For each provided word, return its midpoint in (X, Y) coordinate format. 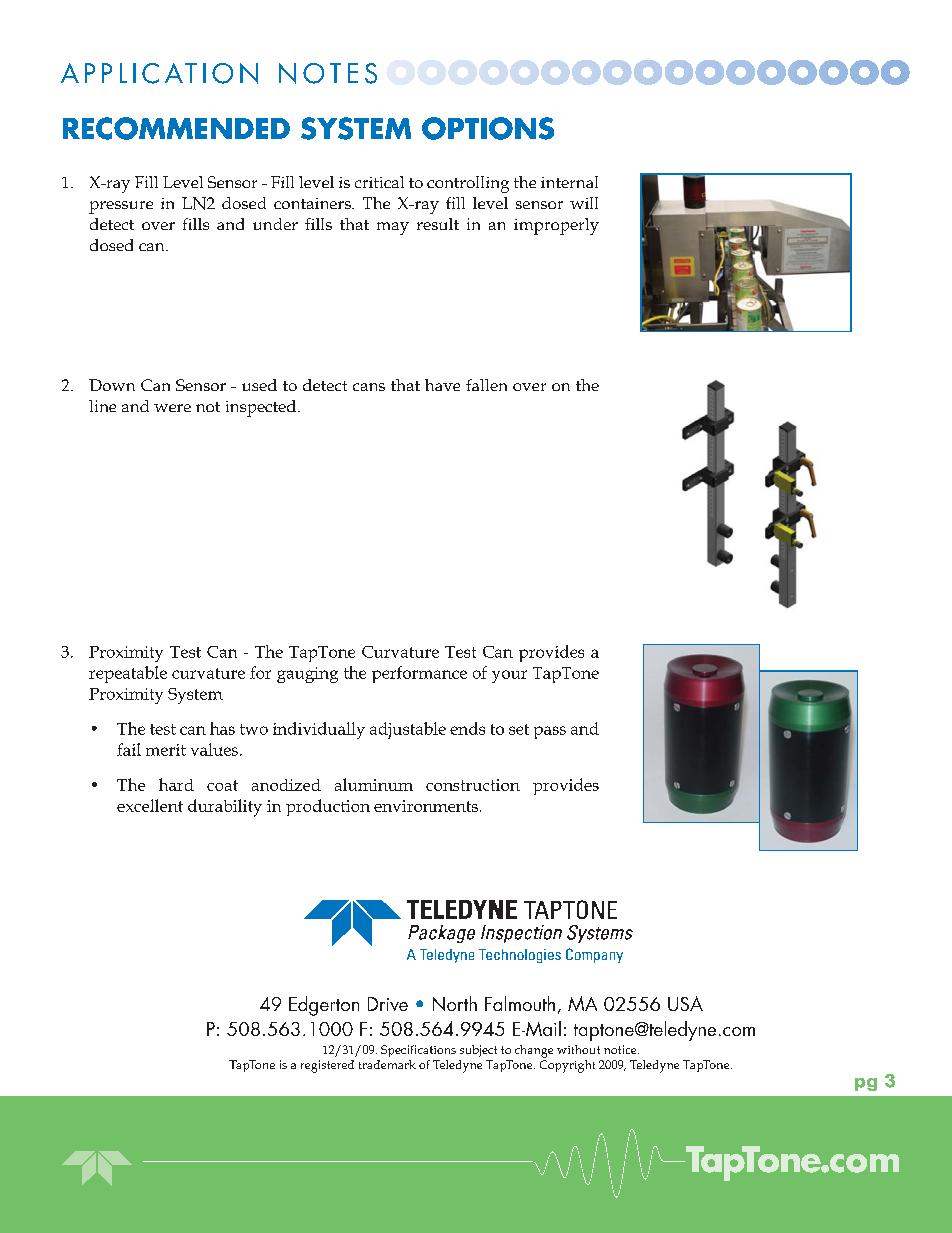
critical (379, 182)
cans (369, 387)
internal (569, 182)
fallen (486, 385)
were (172, 408)
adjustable (408, 730)
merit (166, 750)
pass (550, 732)
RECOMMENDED (176, 128)
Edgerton (324, 1006)
